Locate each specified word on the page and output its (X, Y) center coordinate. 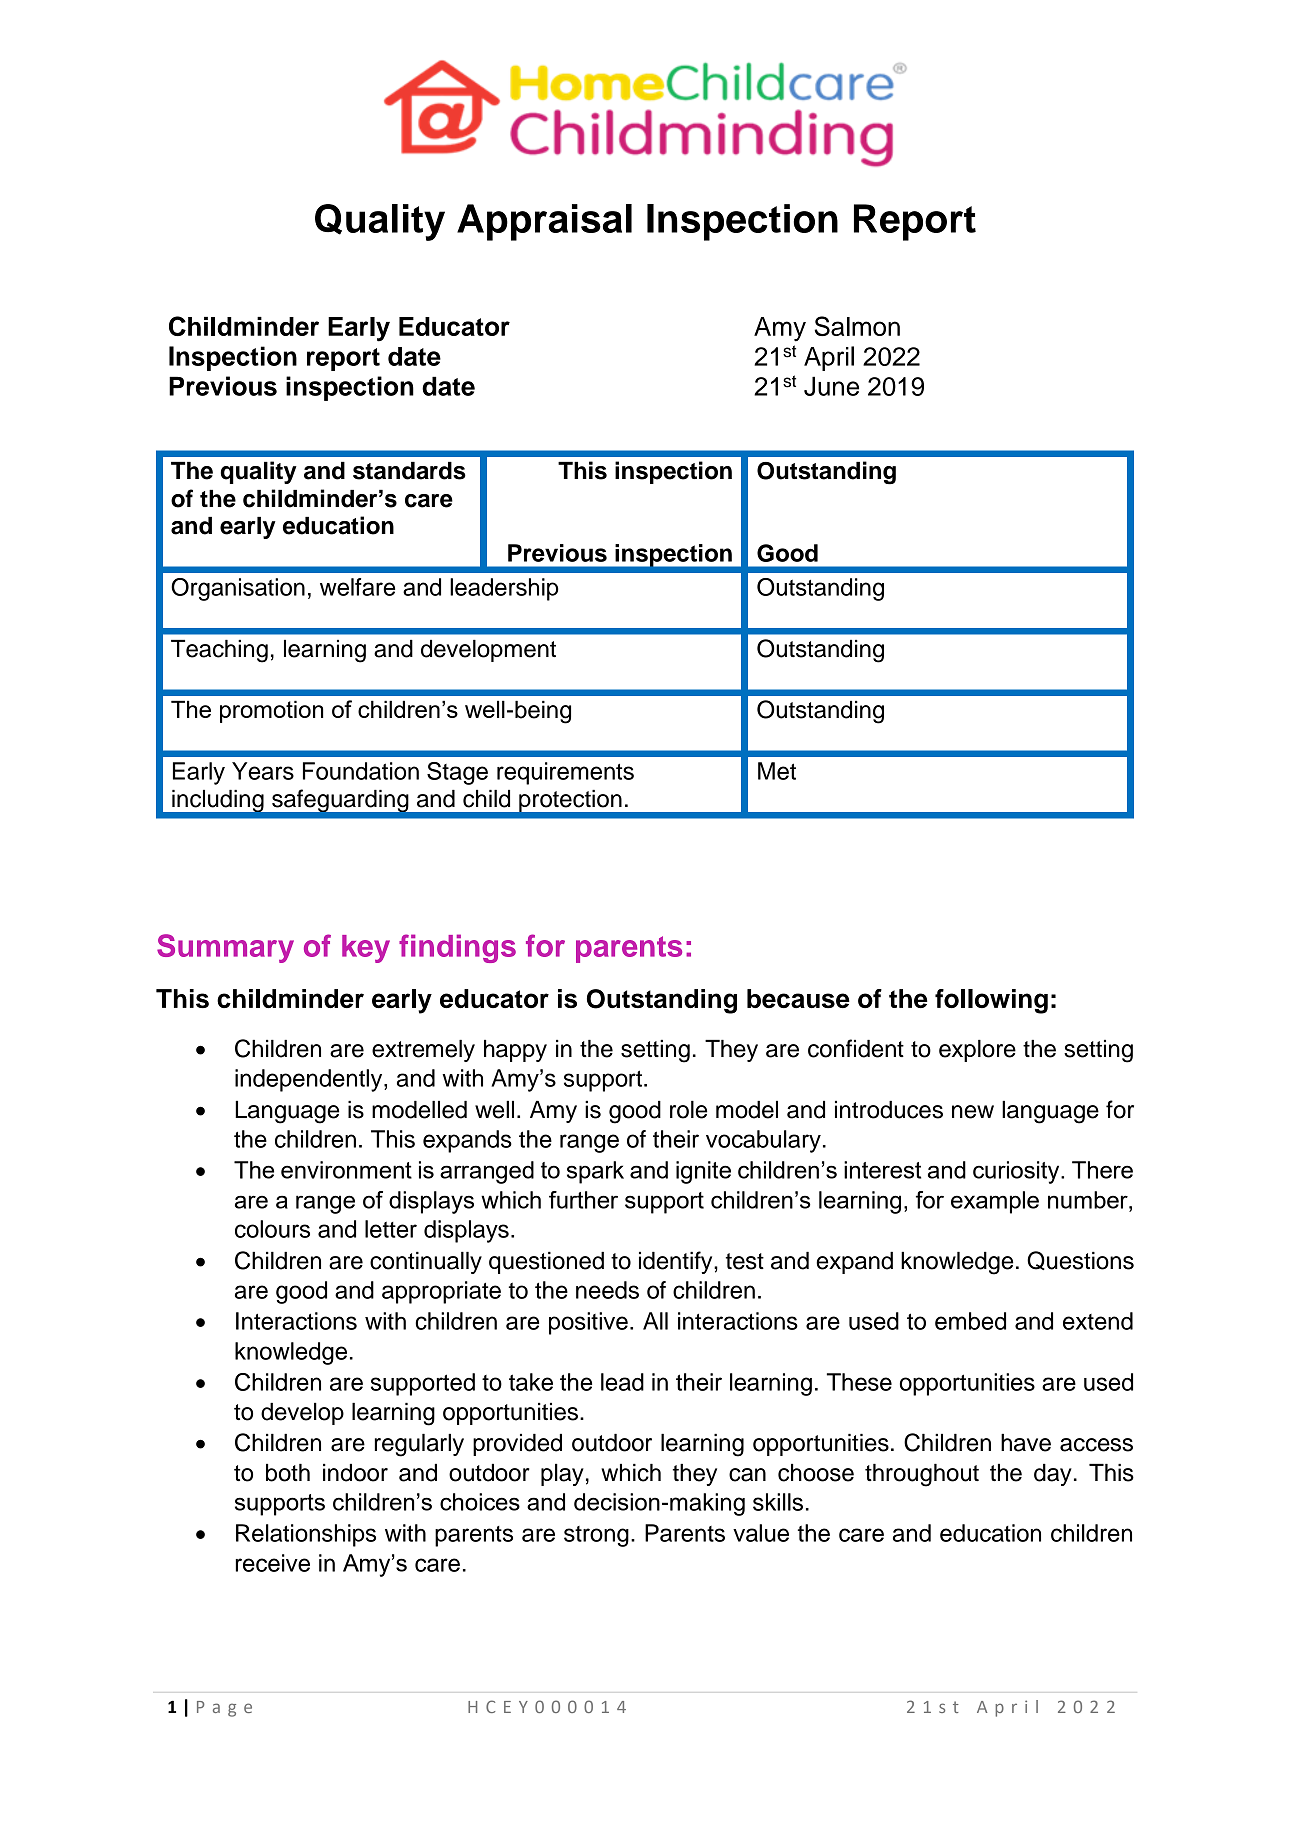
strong (596, 1536)
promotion (271, 711)
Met (777, 771)
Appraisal (544, 222)
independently (310, 1080)
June (831, 386)
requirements (565, 773)
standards (409, 471)
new (973, 1112)
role (688, 1110)
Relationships (306, 1535)
